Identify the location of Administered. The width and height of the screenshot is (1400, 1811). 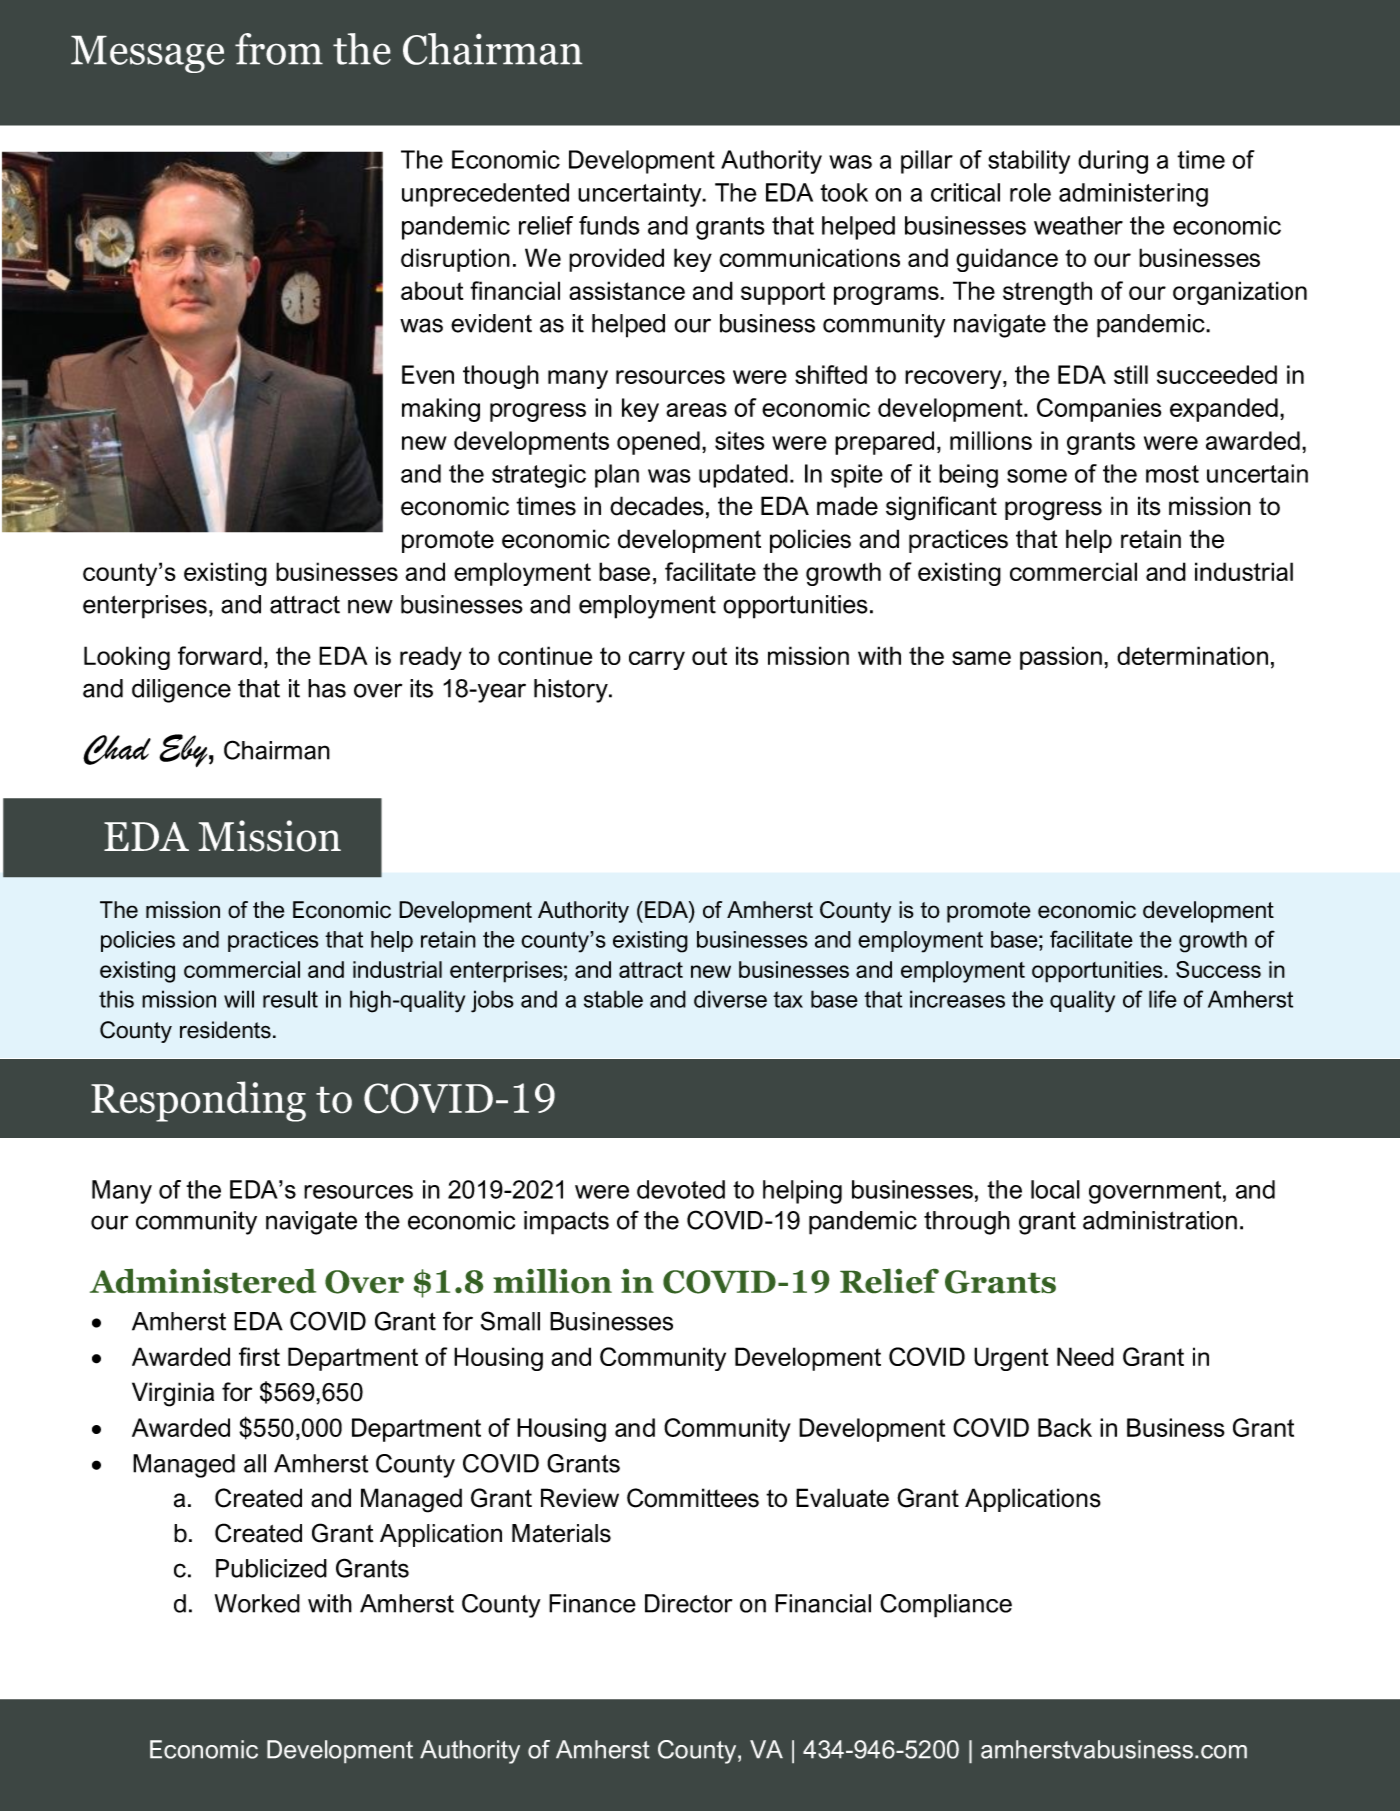
(203, 1281).
